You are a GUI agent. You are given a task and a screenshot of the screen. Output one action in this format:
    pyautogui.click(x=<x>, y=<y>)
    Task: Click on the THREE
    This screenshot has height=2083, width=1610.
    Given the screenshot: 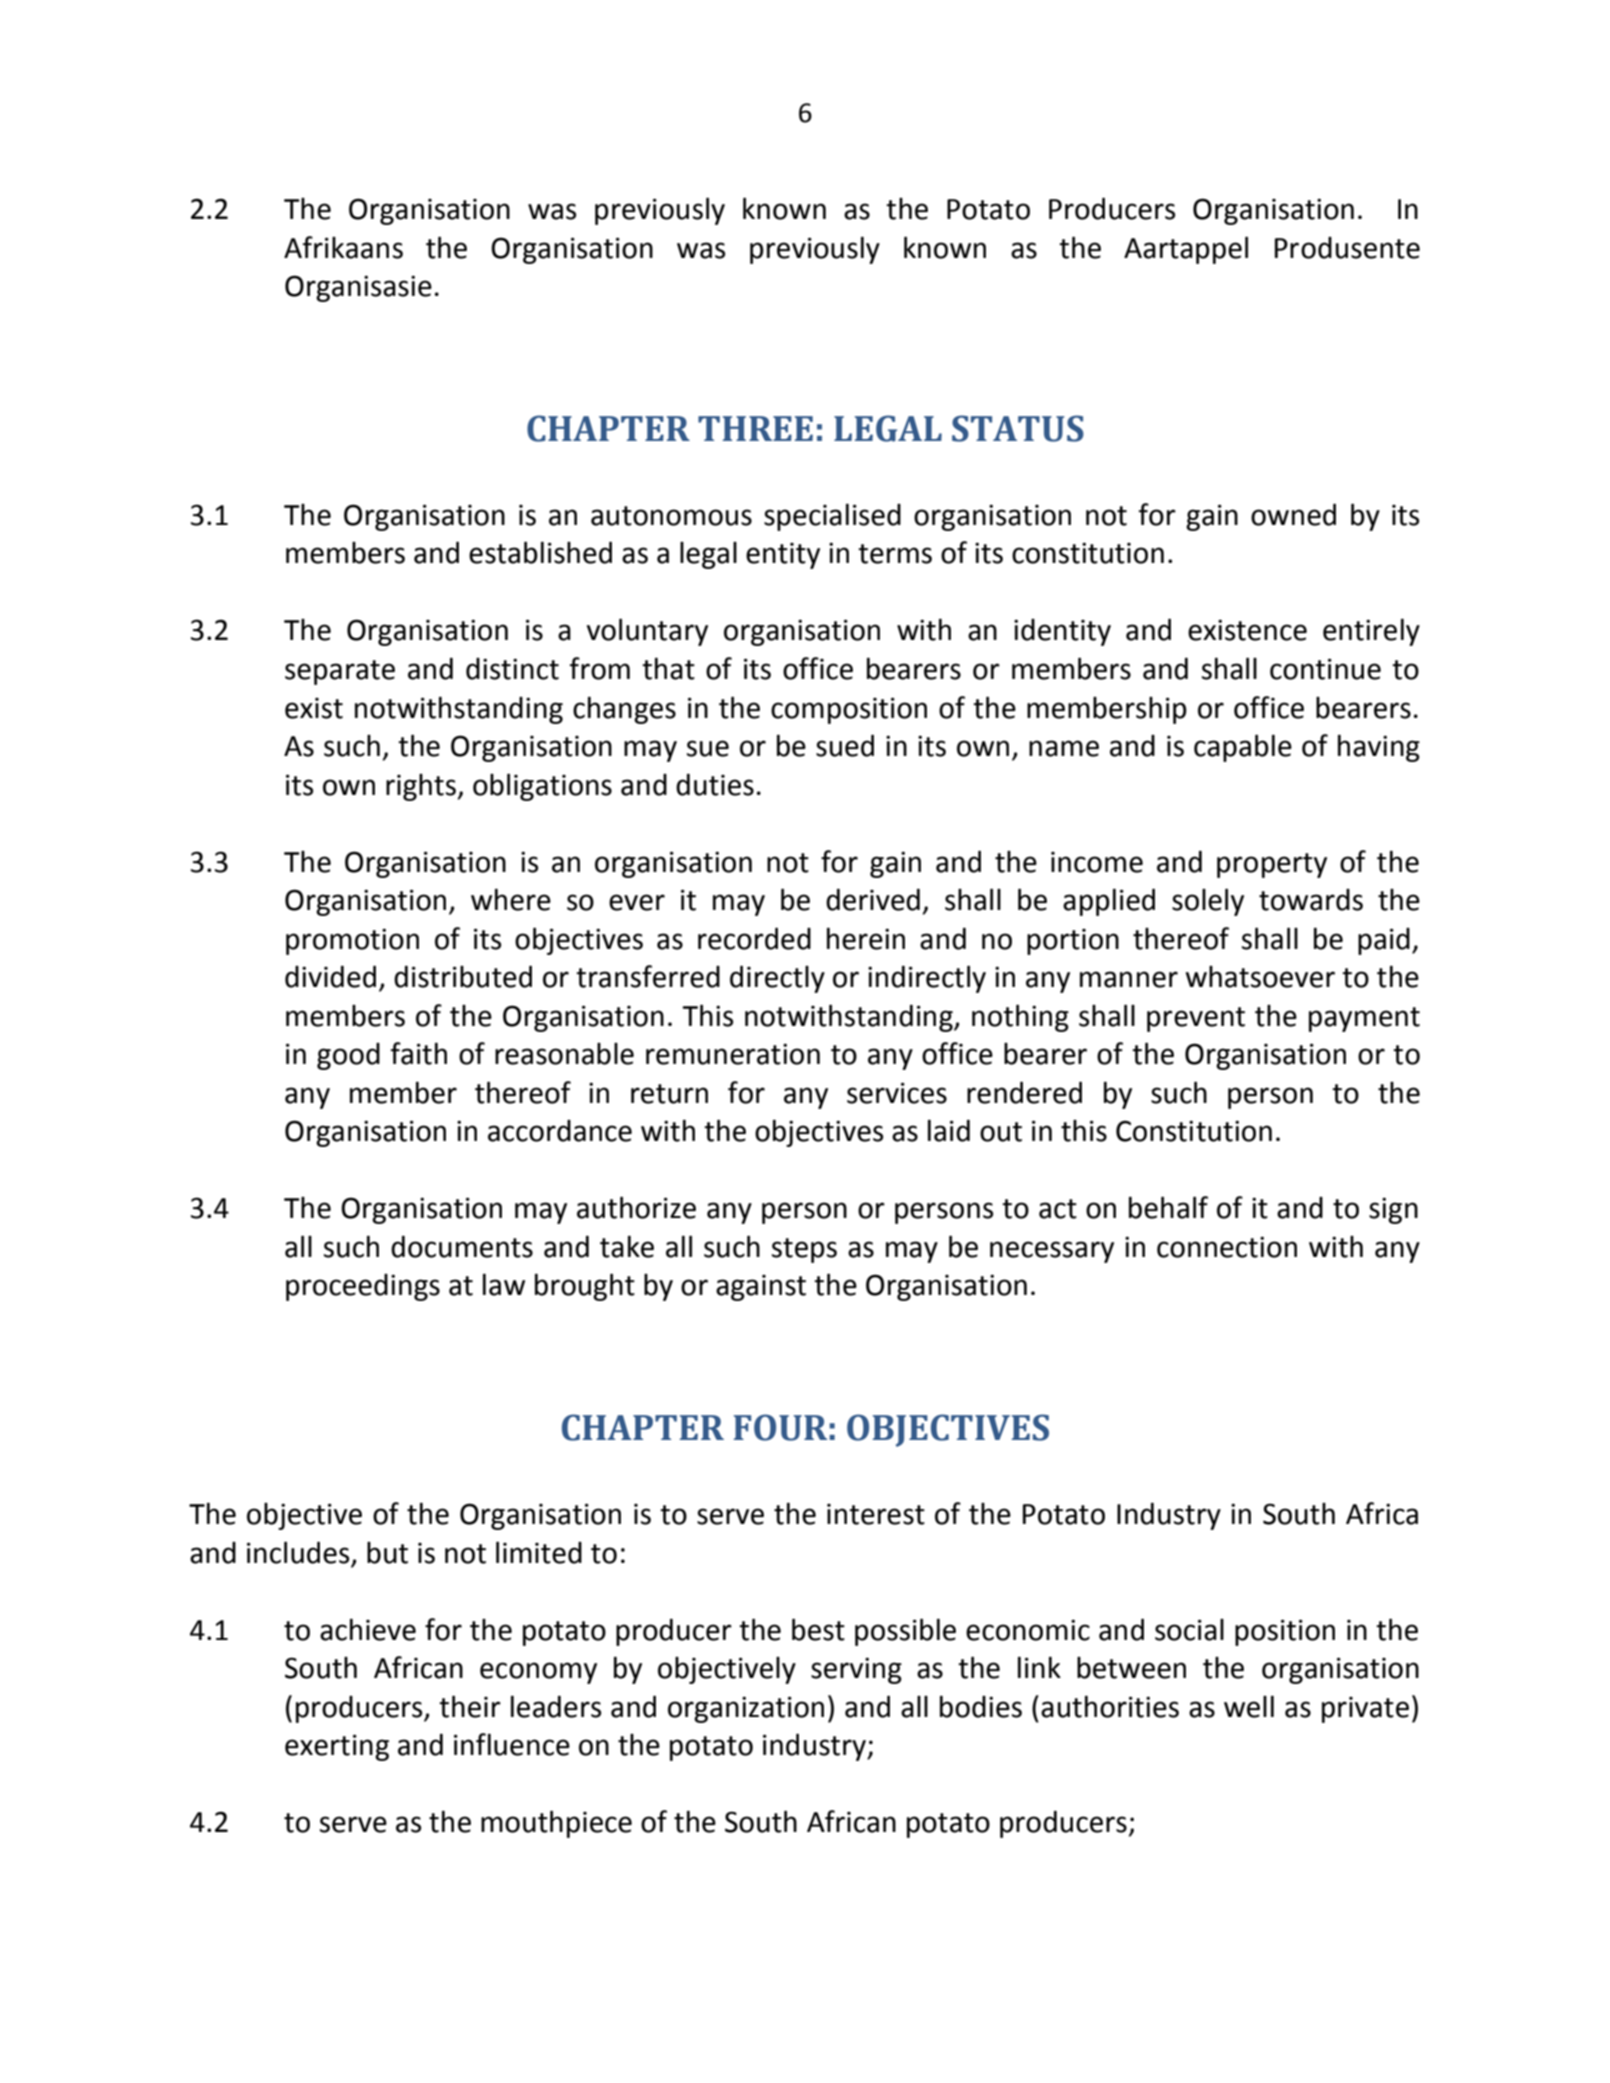 What is the action you would take?
    pyautogui.click(x=755, y=428)
